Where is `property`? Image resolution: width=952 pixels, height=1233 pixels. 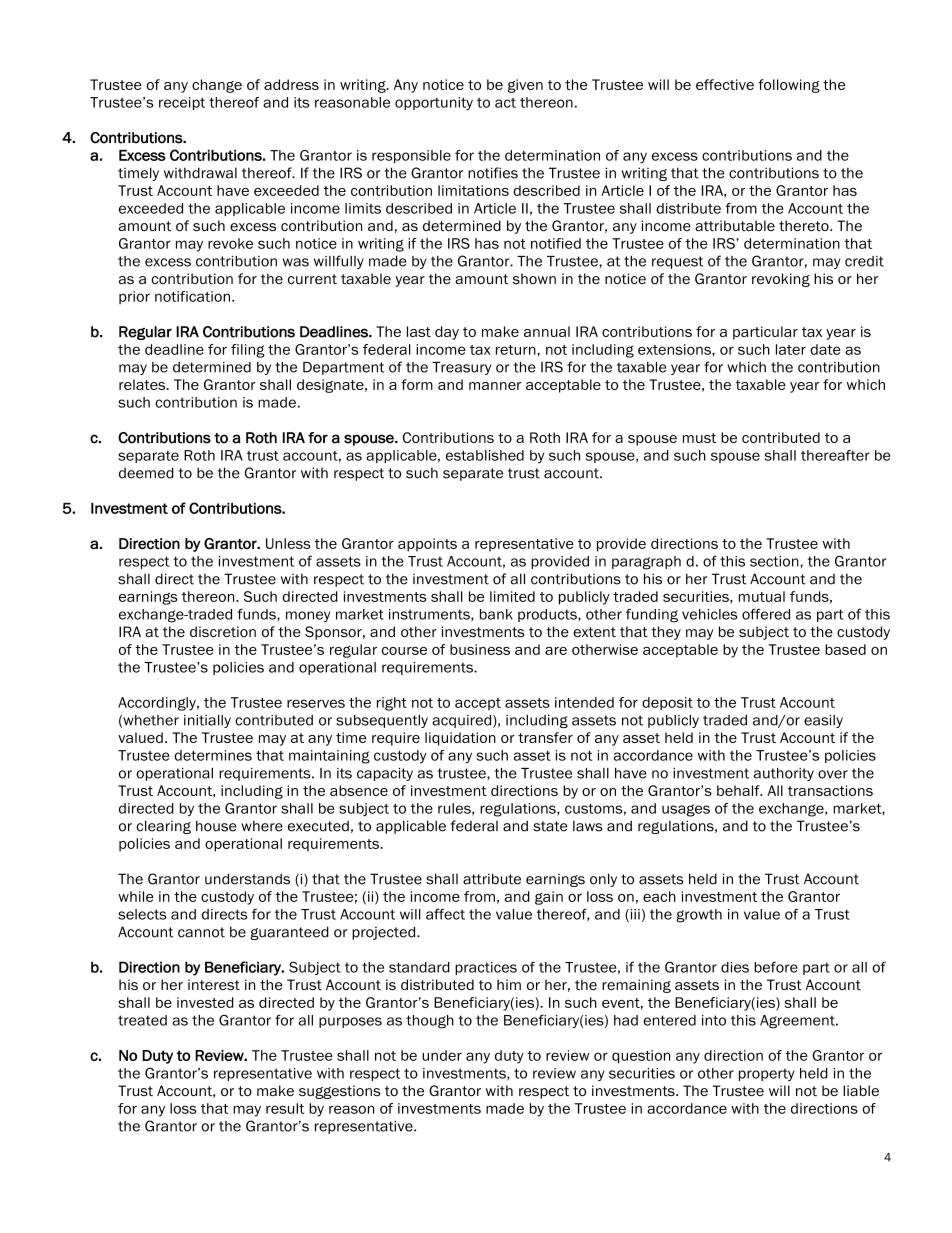 property is located at coordinates (767, 1074).
